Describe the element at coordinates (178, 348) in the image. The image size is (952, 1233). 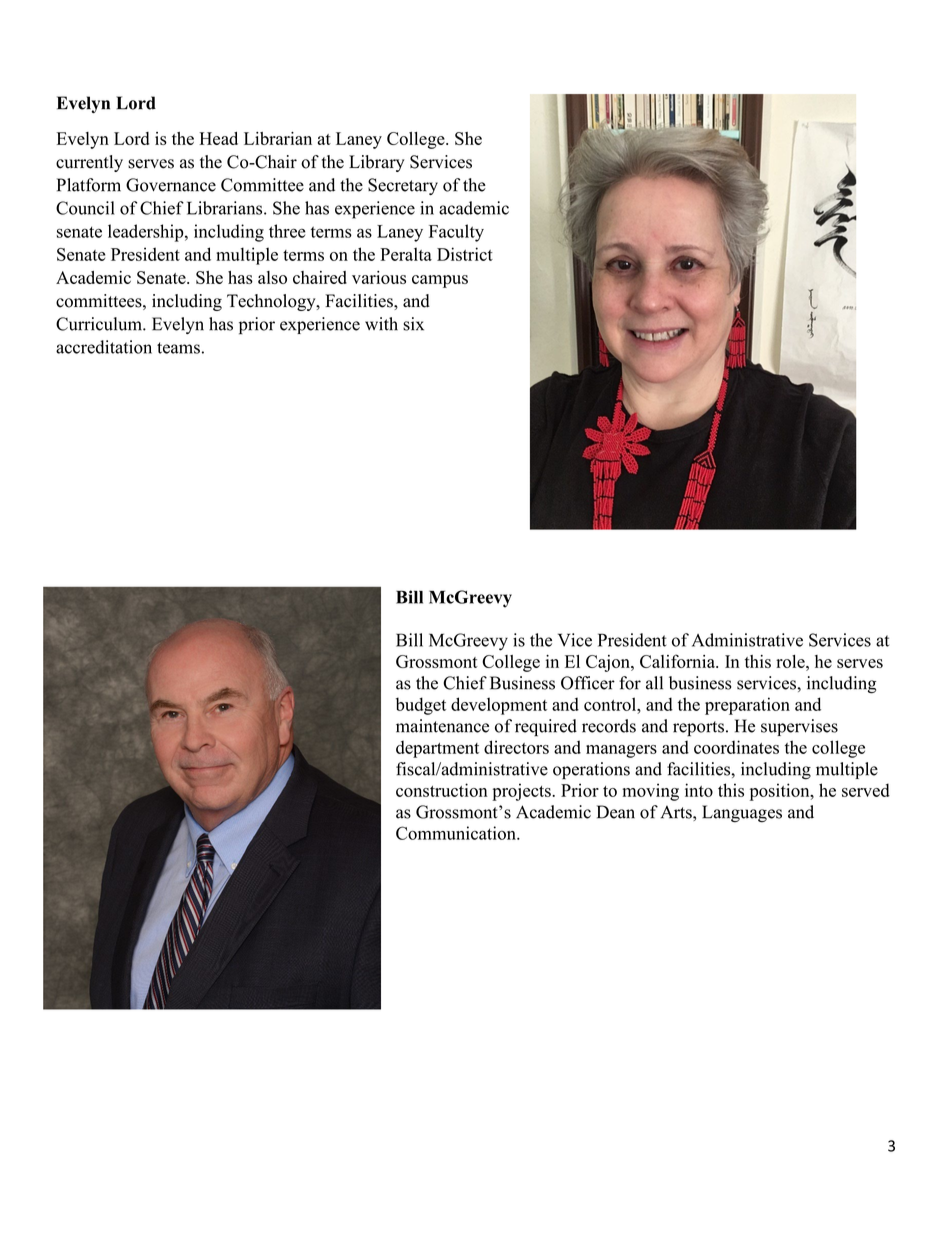
I see `teams` at that location.
